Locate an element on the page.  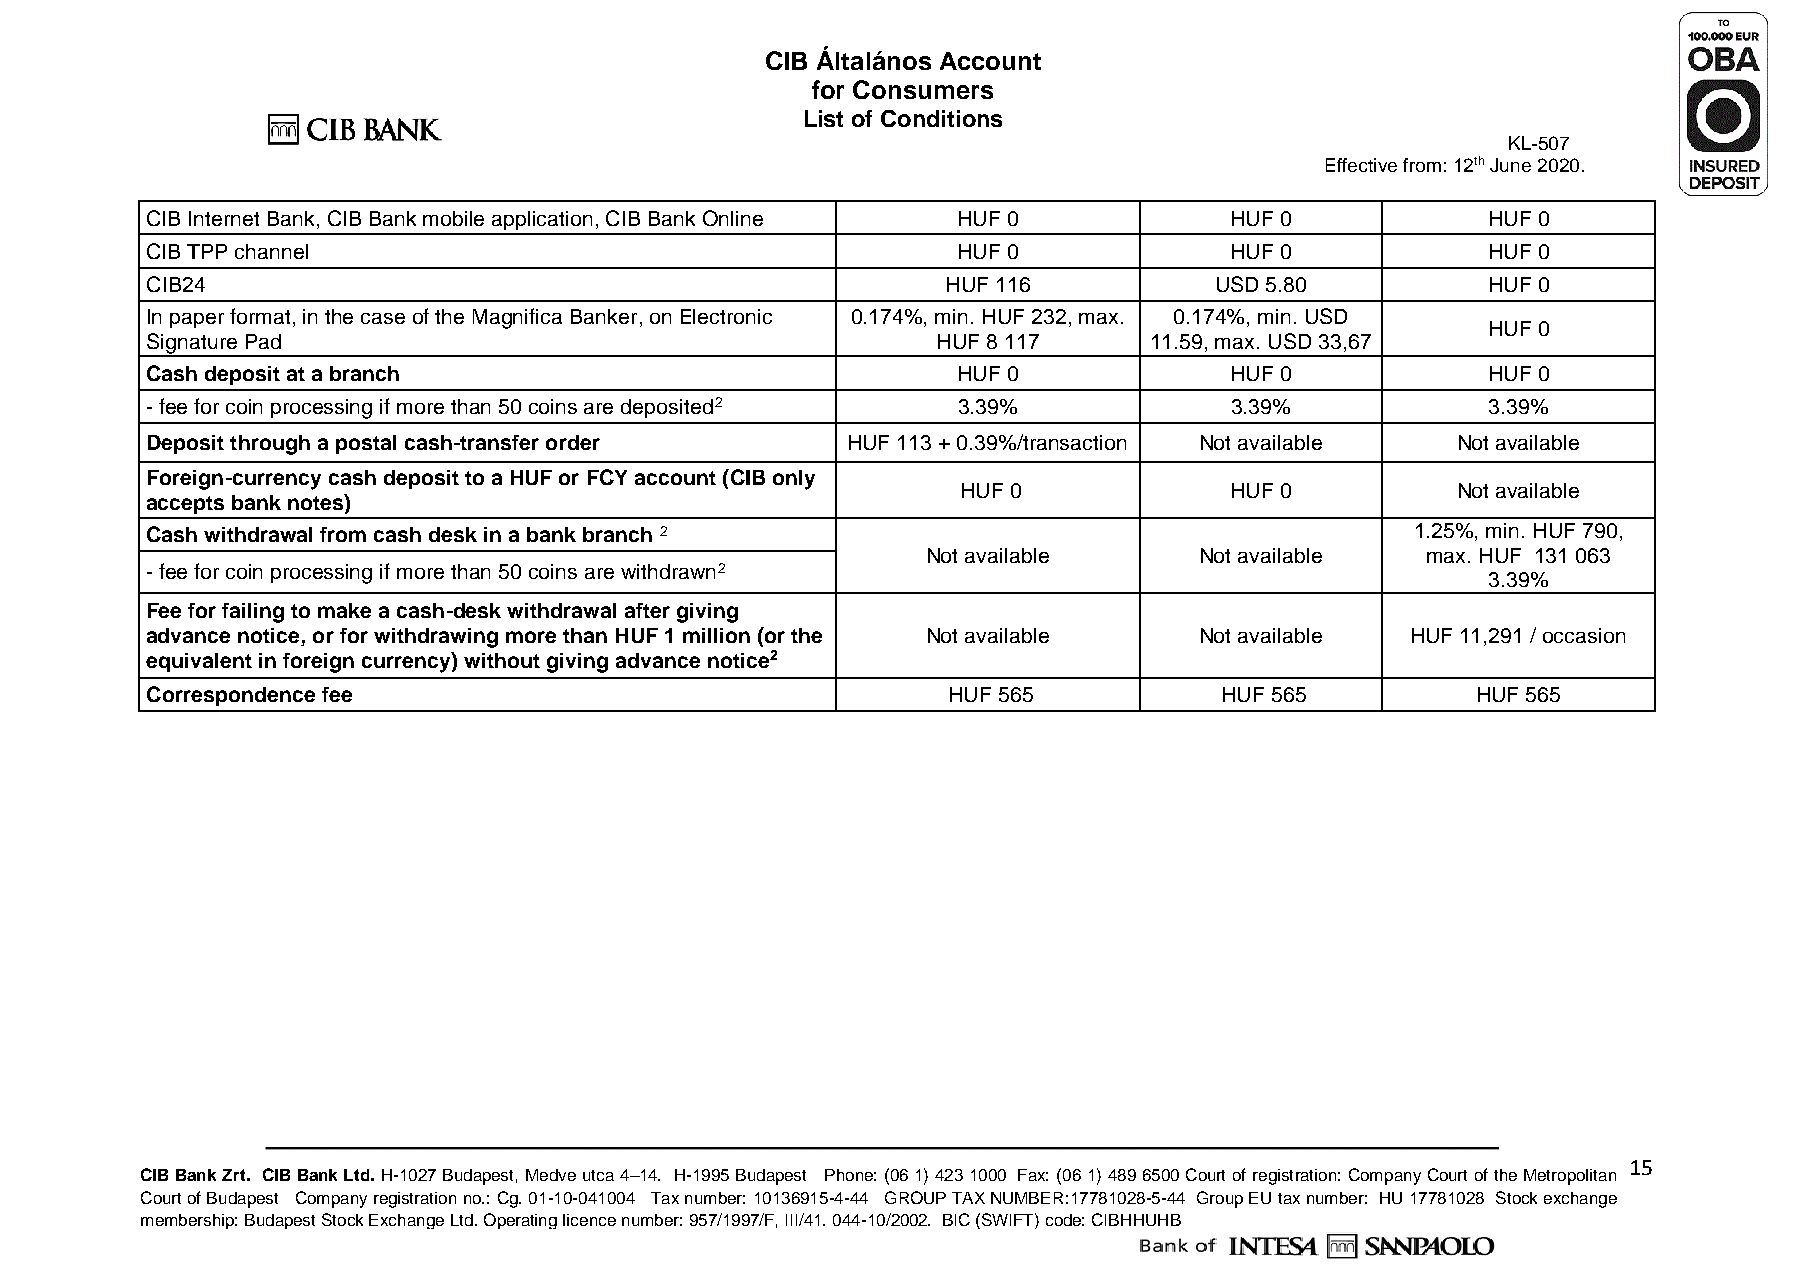
BIC is located at coordinates (956, 1219).
